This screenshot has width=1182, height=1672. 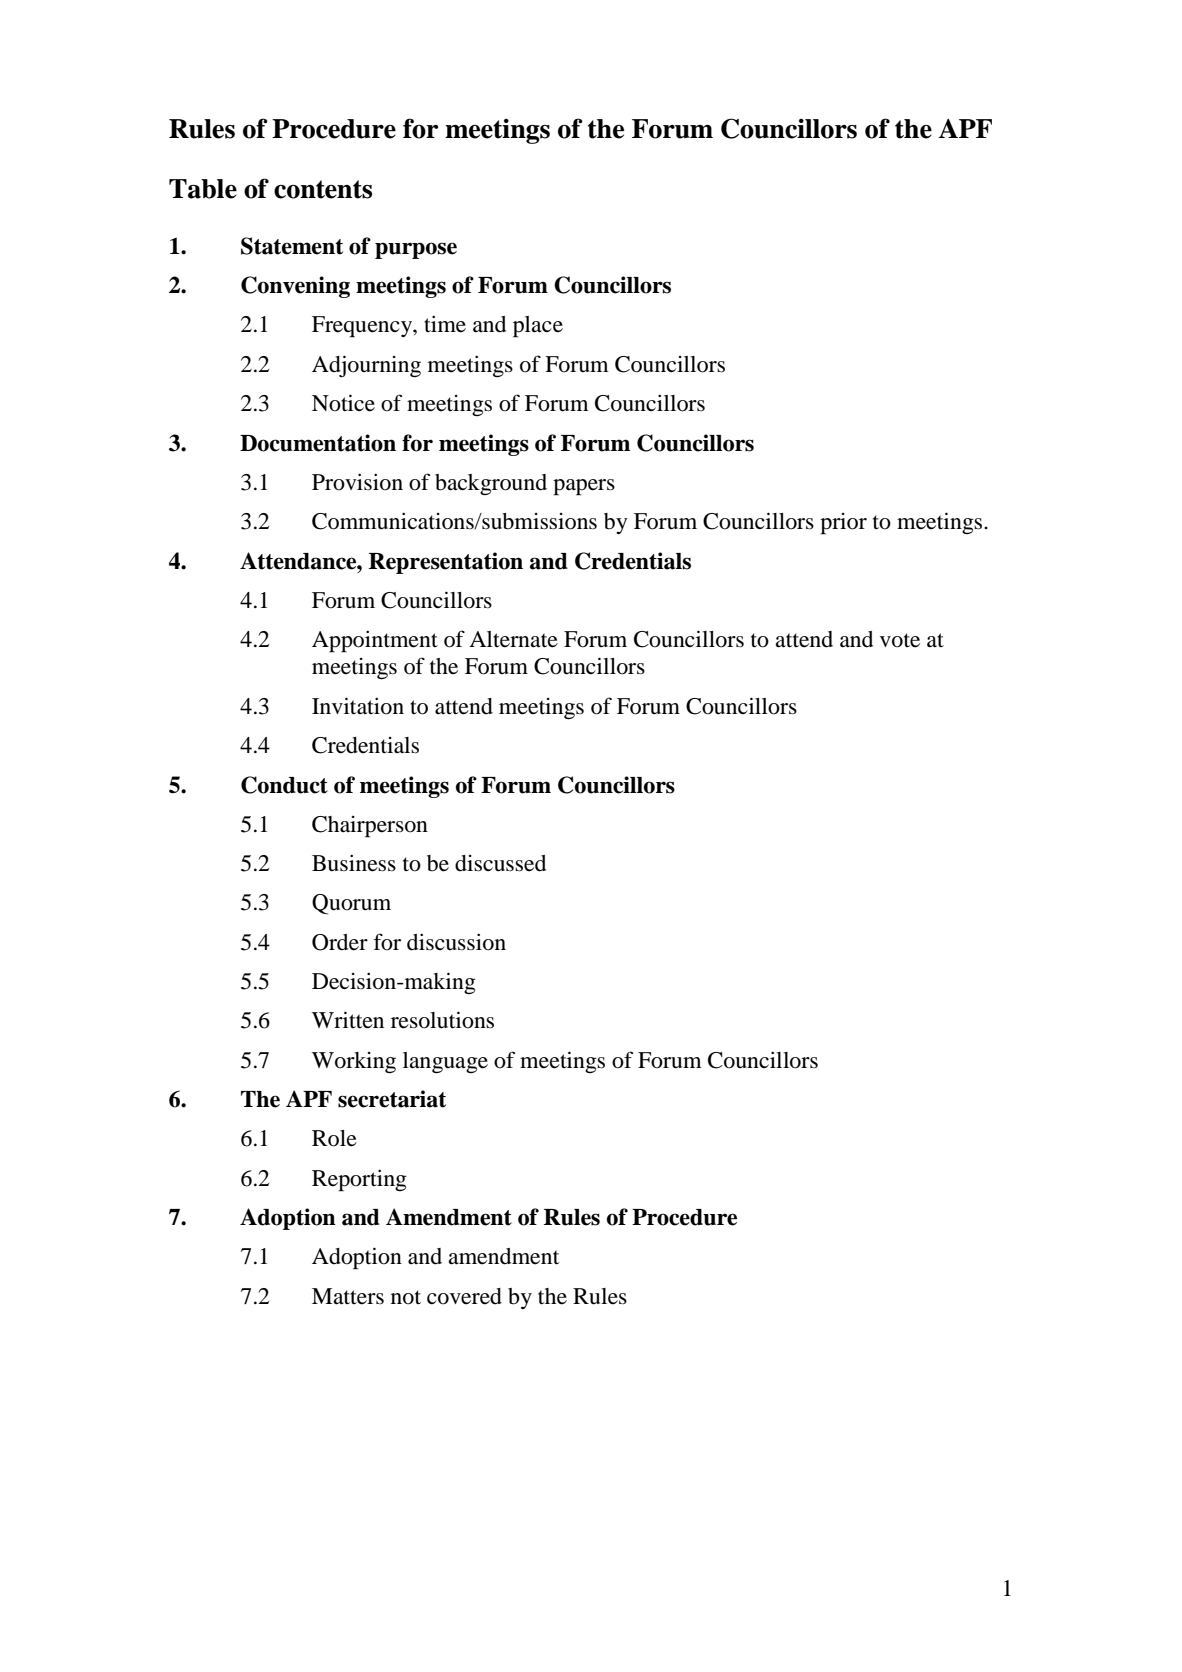 What do you see at coordinates (292, 246) in the screenshot?
I see `Statement` at bounding box center [292, 246].
